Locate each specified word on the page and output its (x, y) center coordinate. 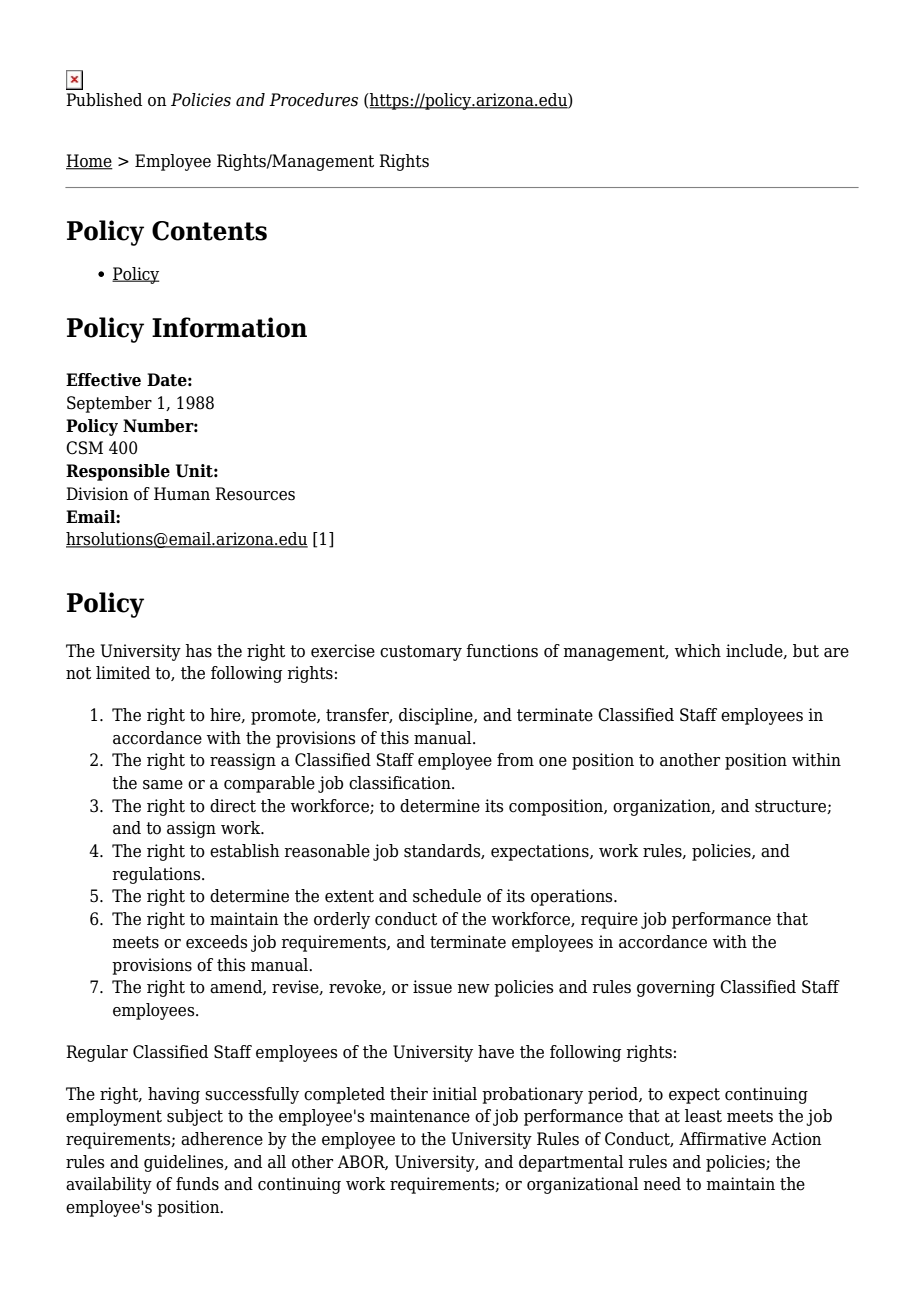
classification (401, 783)
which (698, 651)
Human (182, 494)
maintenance (420, 1116)
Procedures (313, 100)
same (163, 785)
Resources (255, 494)
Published (104, 100)
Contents (209, 231)
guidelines (185, 1163)
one (553, 762)
